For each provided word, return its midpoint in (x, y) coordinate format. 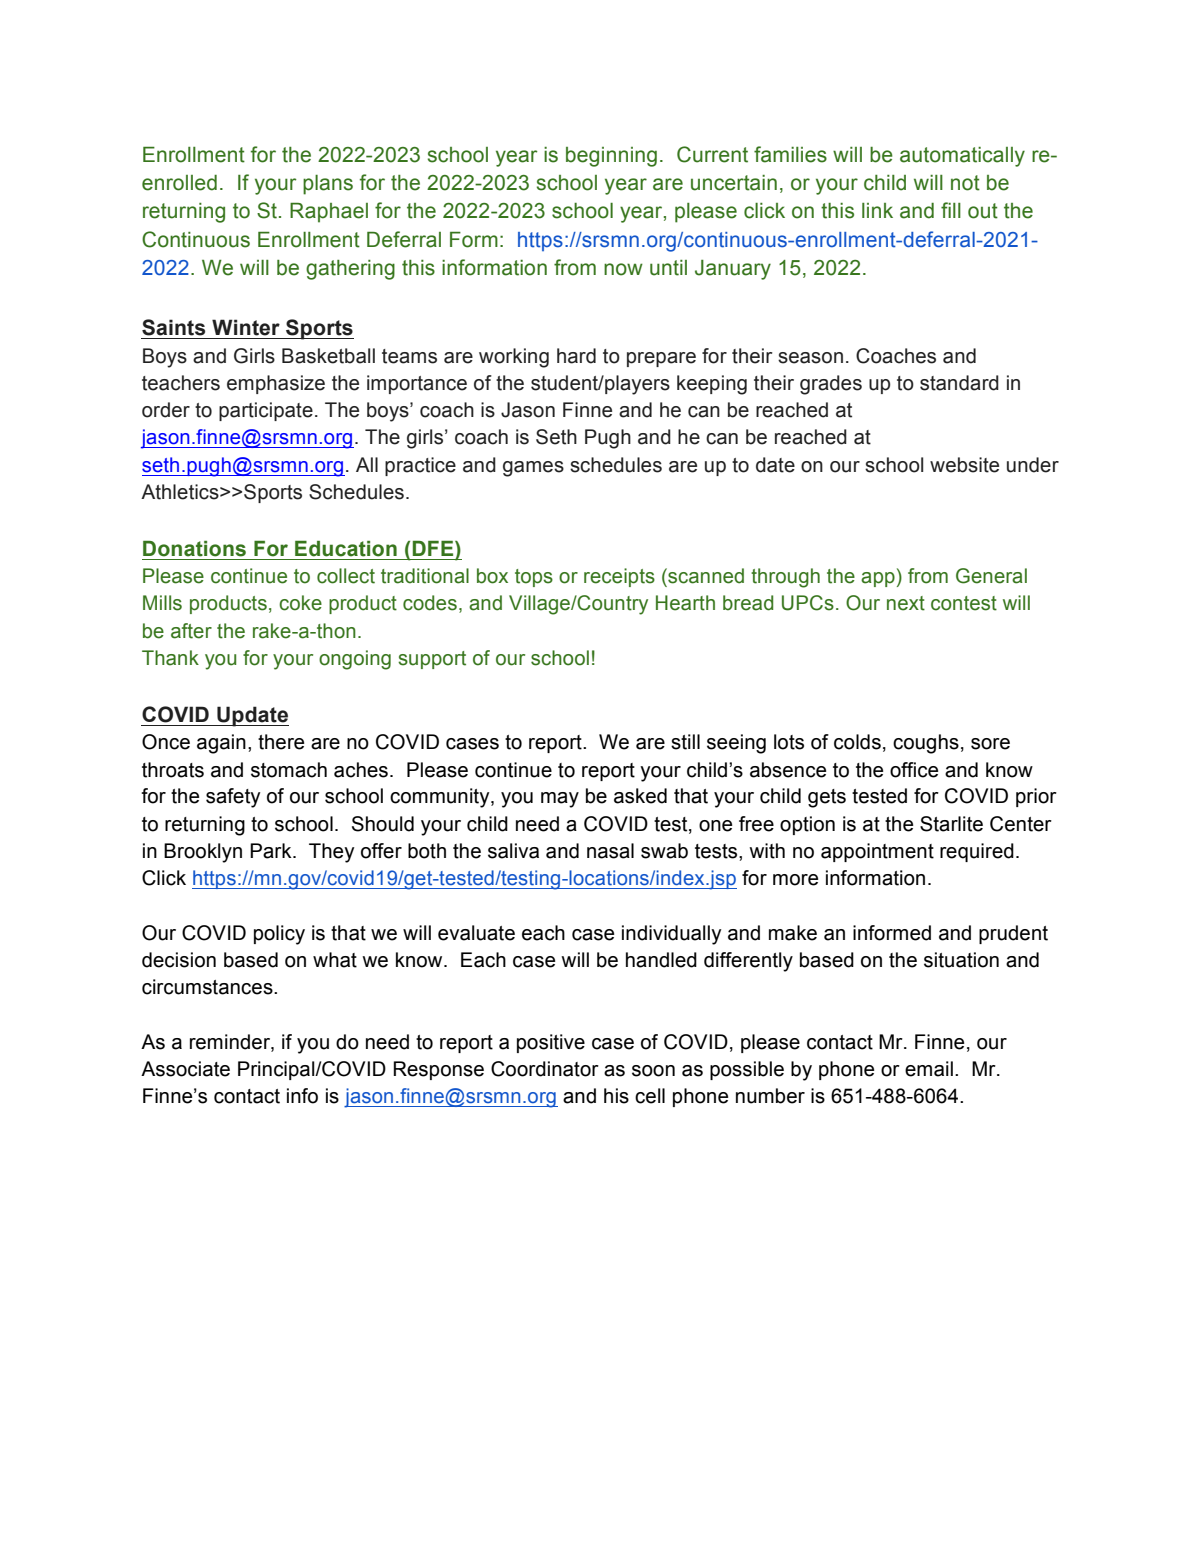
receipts (619, 577)
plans (328, 185)
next (906, 603)
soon (653, 1071)
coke (300, 603)
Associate (185, 1069)
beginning (611, 157)
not (965, 183)
